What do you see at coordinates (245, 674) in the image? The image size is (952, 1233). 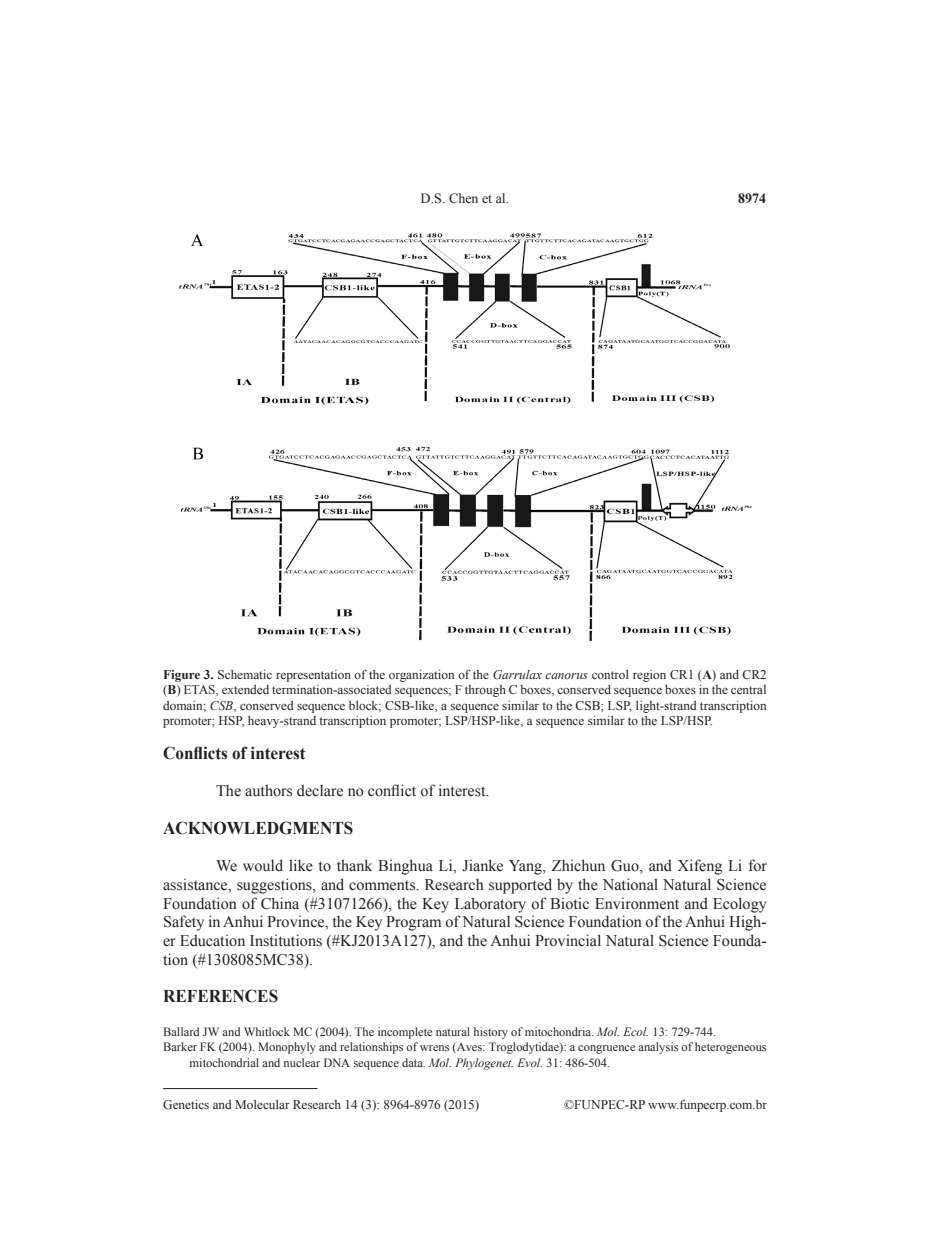 I see `Schematic` at bounding box center [245, 674].
